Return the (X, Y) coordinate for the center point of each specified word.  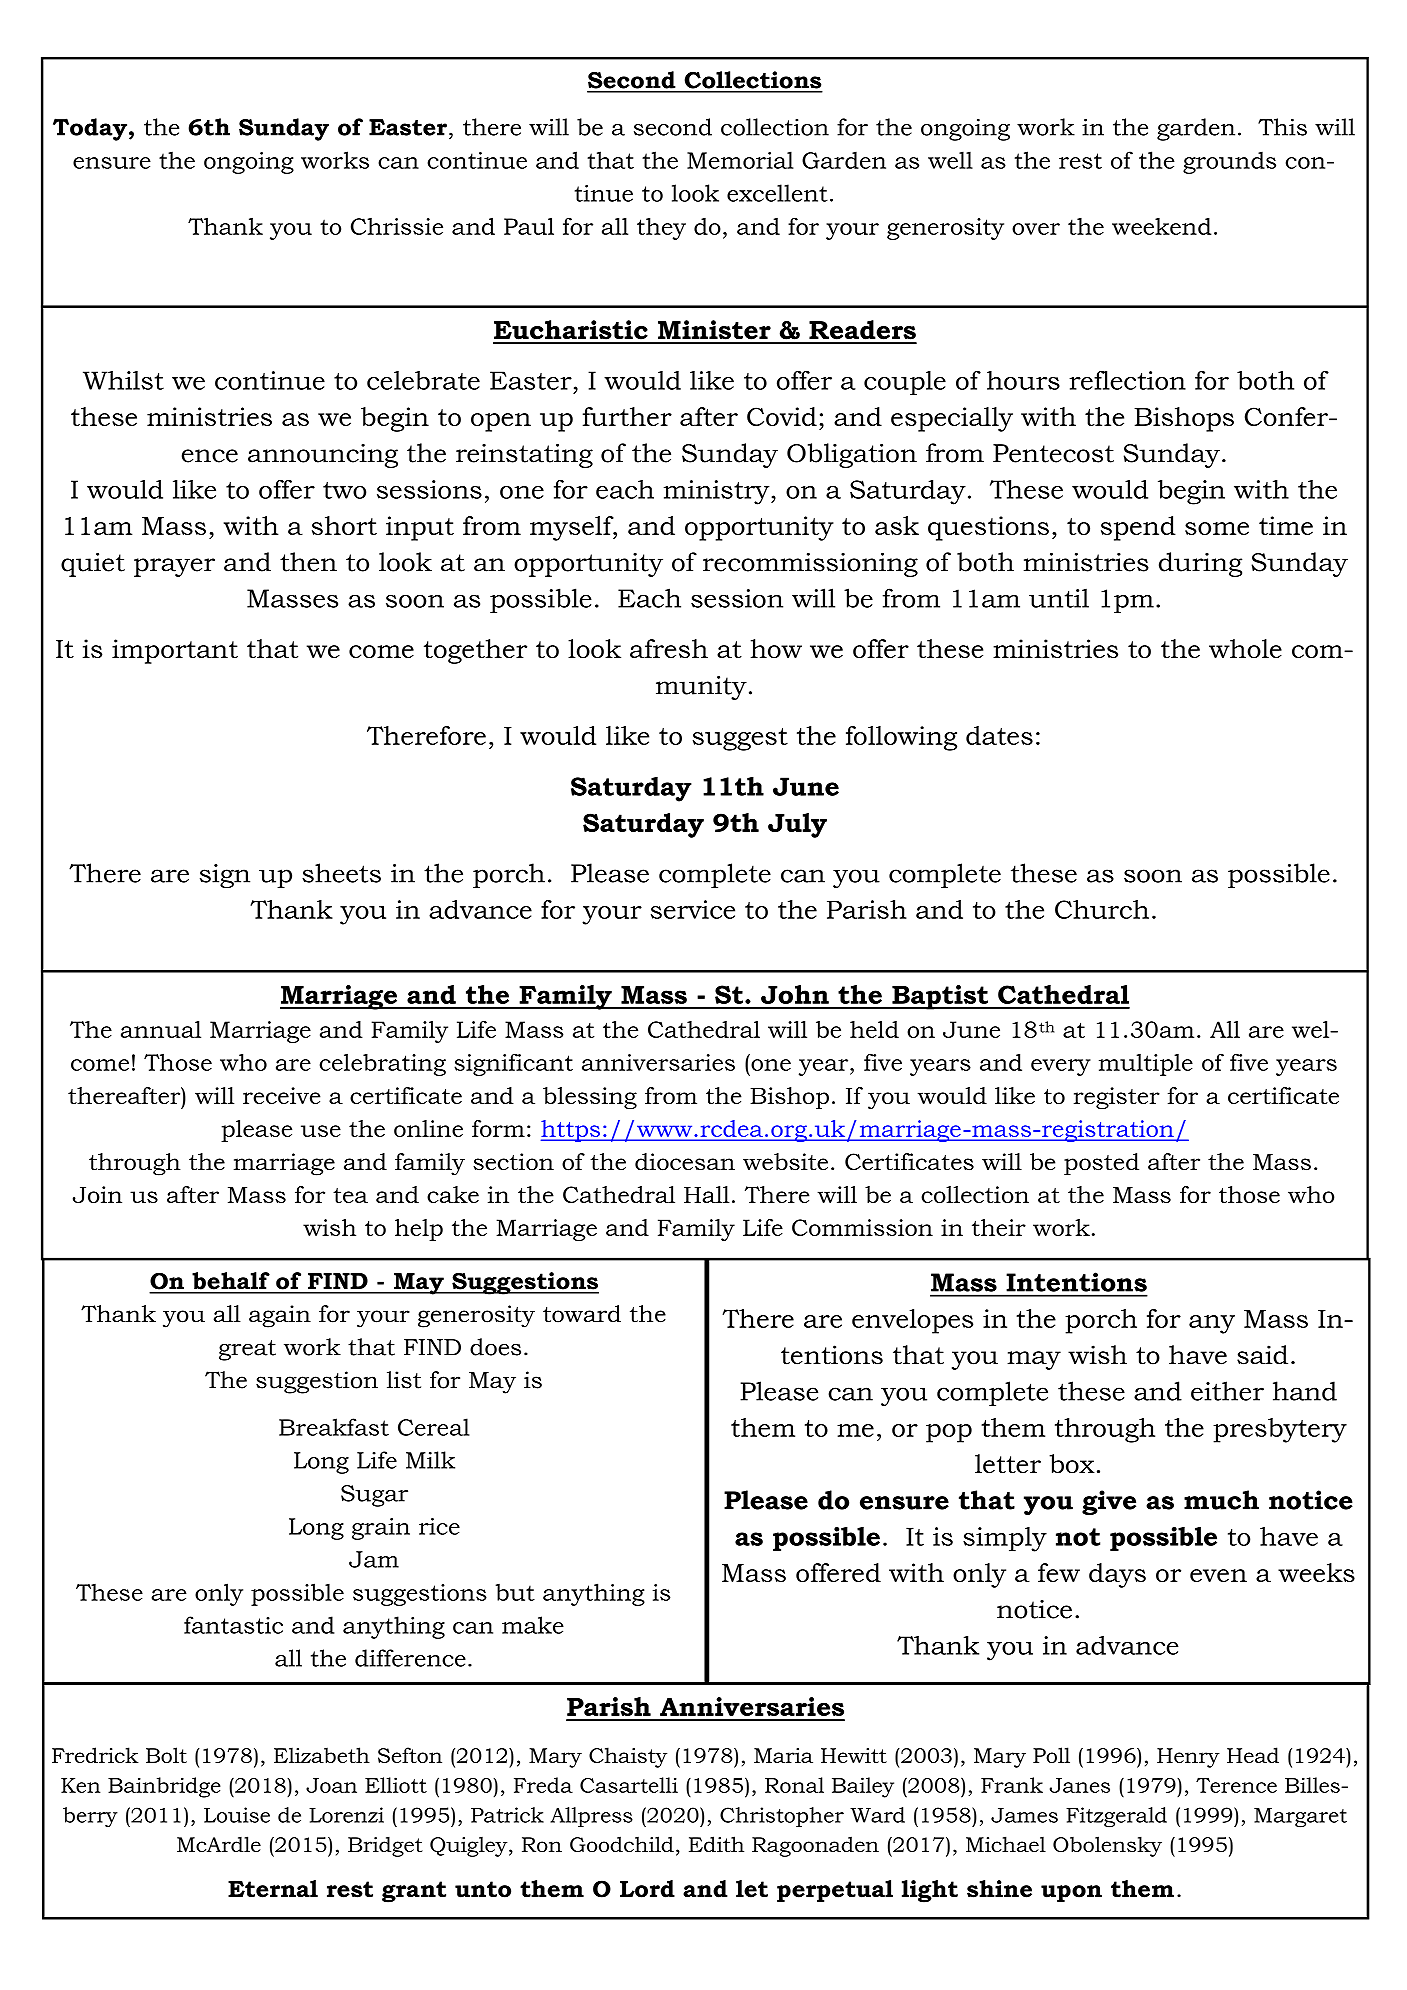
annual (161, 1029)
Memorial (740, 160)
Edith (716, 1844)
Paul (529, 226)
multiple (1146, 1065)
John (795, 994)
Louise (237, 1815)
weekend (1161, 226)
